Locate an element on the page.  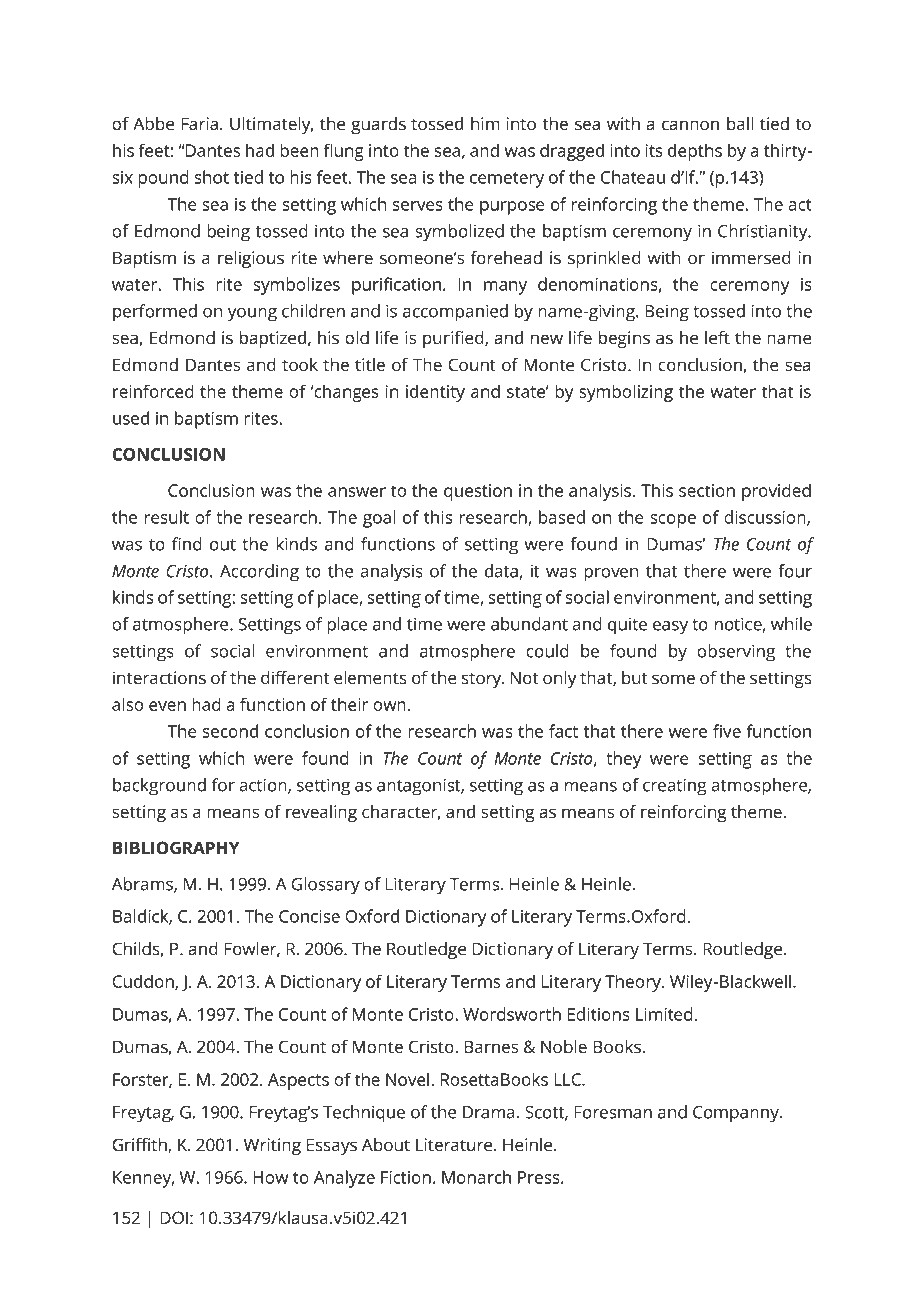
observing is located at coordinates (736, 653).
